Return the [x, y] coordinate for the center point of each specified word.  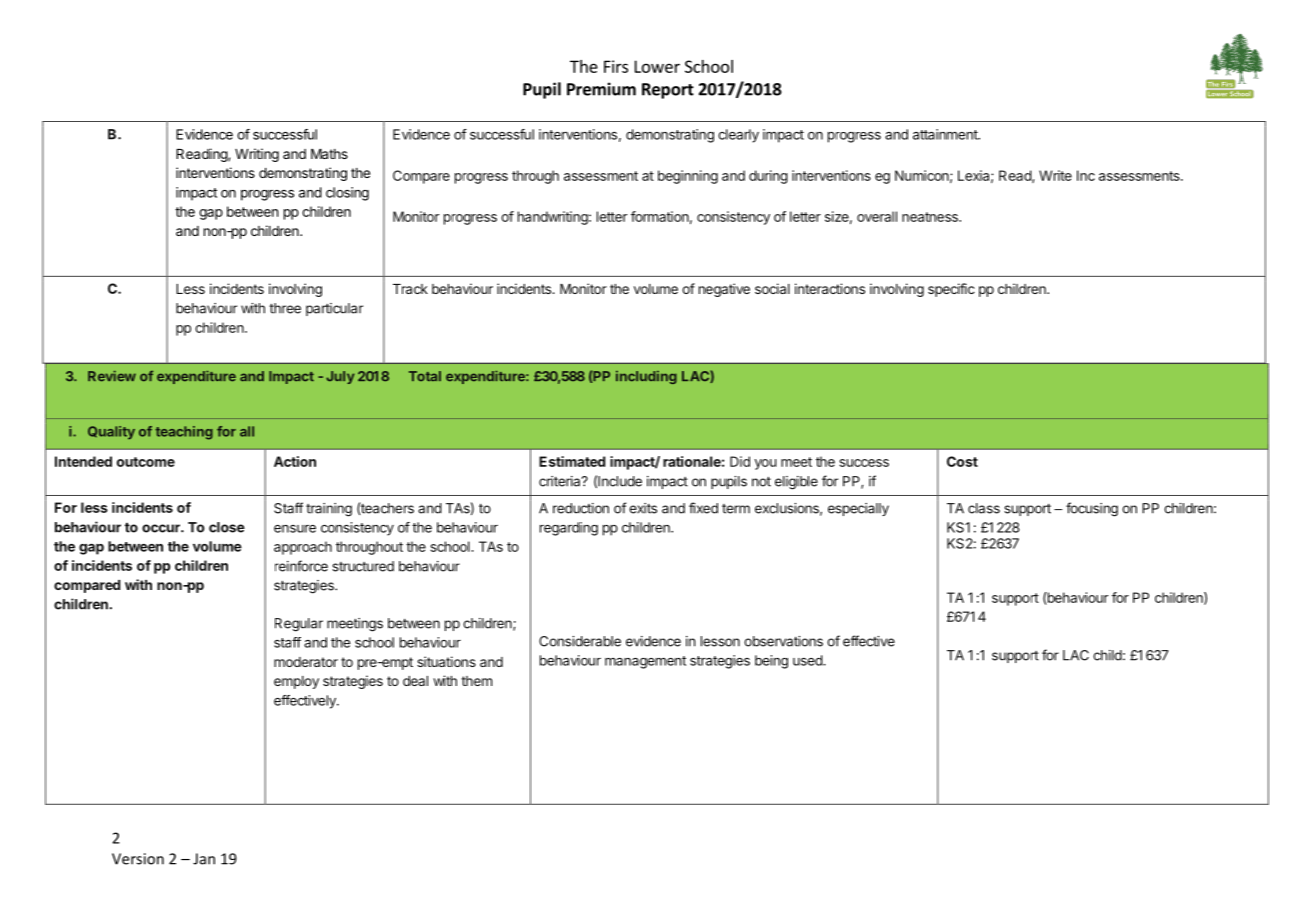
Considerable [580, 641]
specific [951, 290]
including [646, 377]
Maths [329, 154]
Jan [204, 859]
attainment [946, 134]
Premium [601, 89]
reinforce [301, 566]
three [285, 308]
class [984, 508]
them [476, 681]
